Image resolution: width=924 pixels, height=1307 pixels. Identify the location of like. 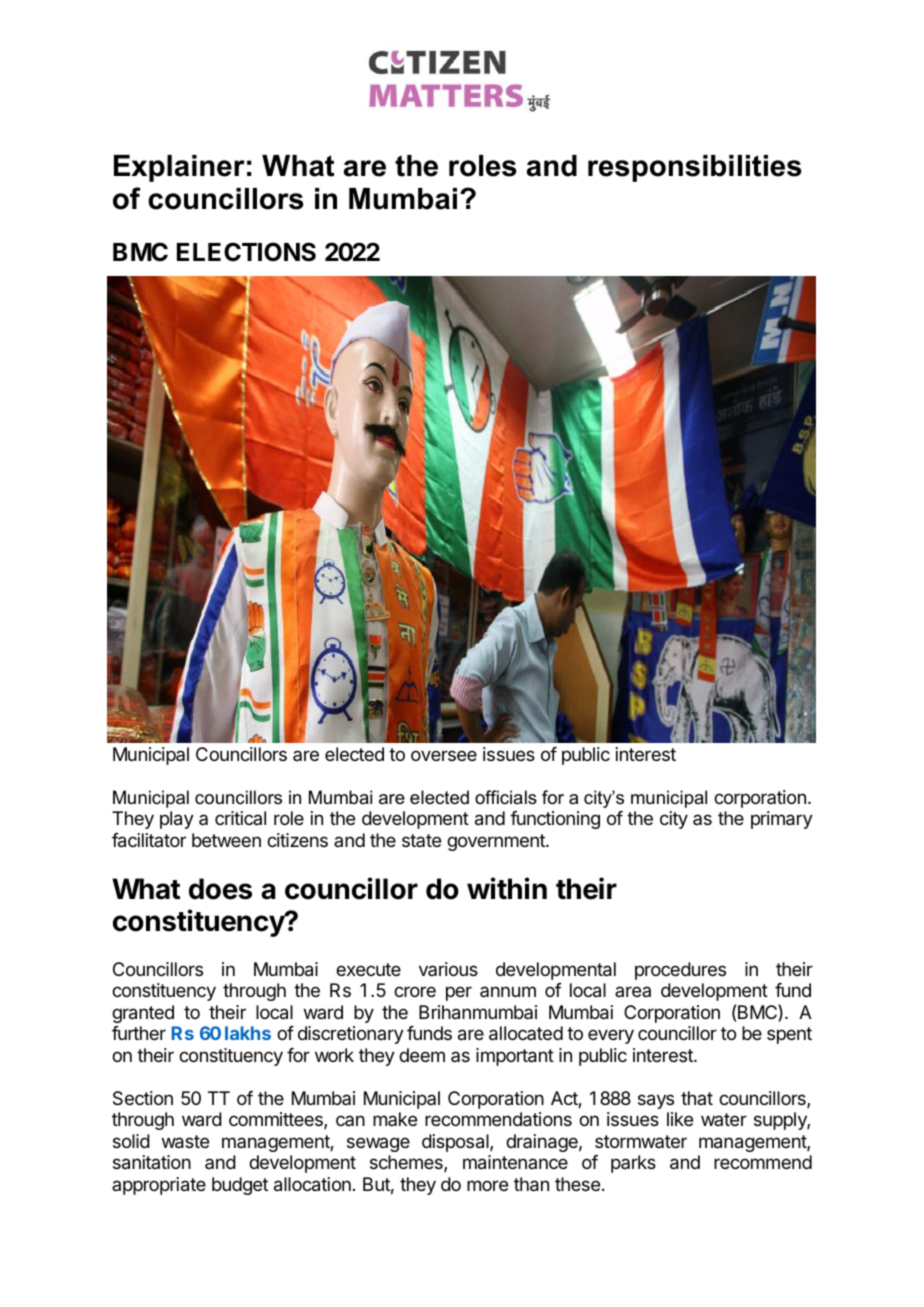
(680, 1119).
